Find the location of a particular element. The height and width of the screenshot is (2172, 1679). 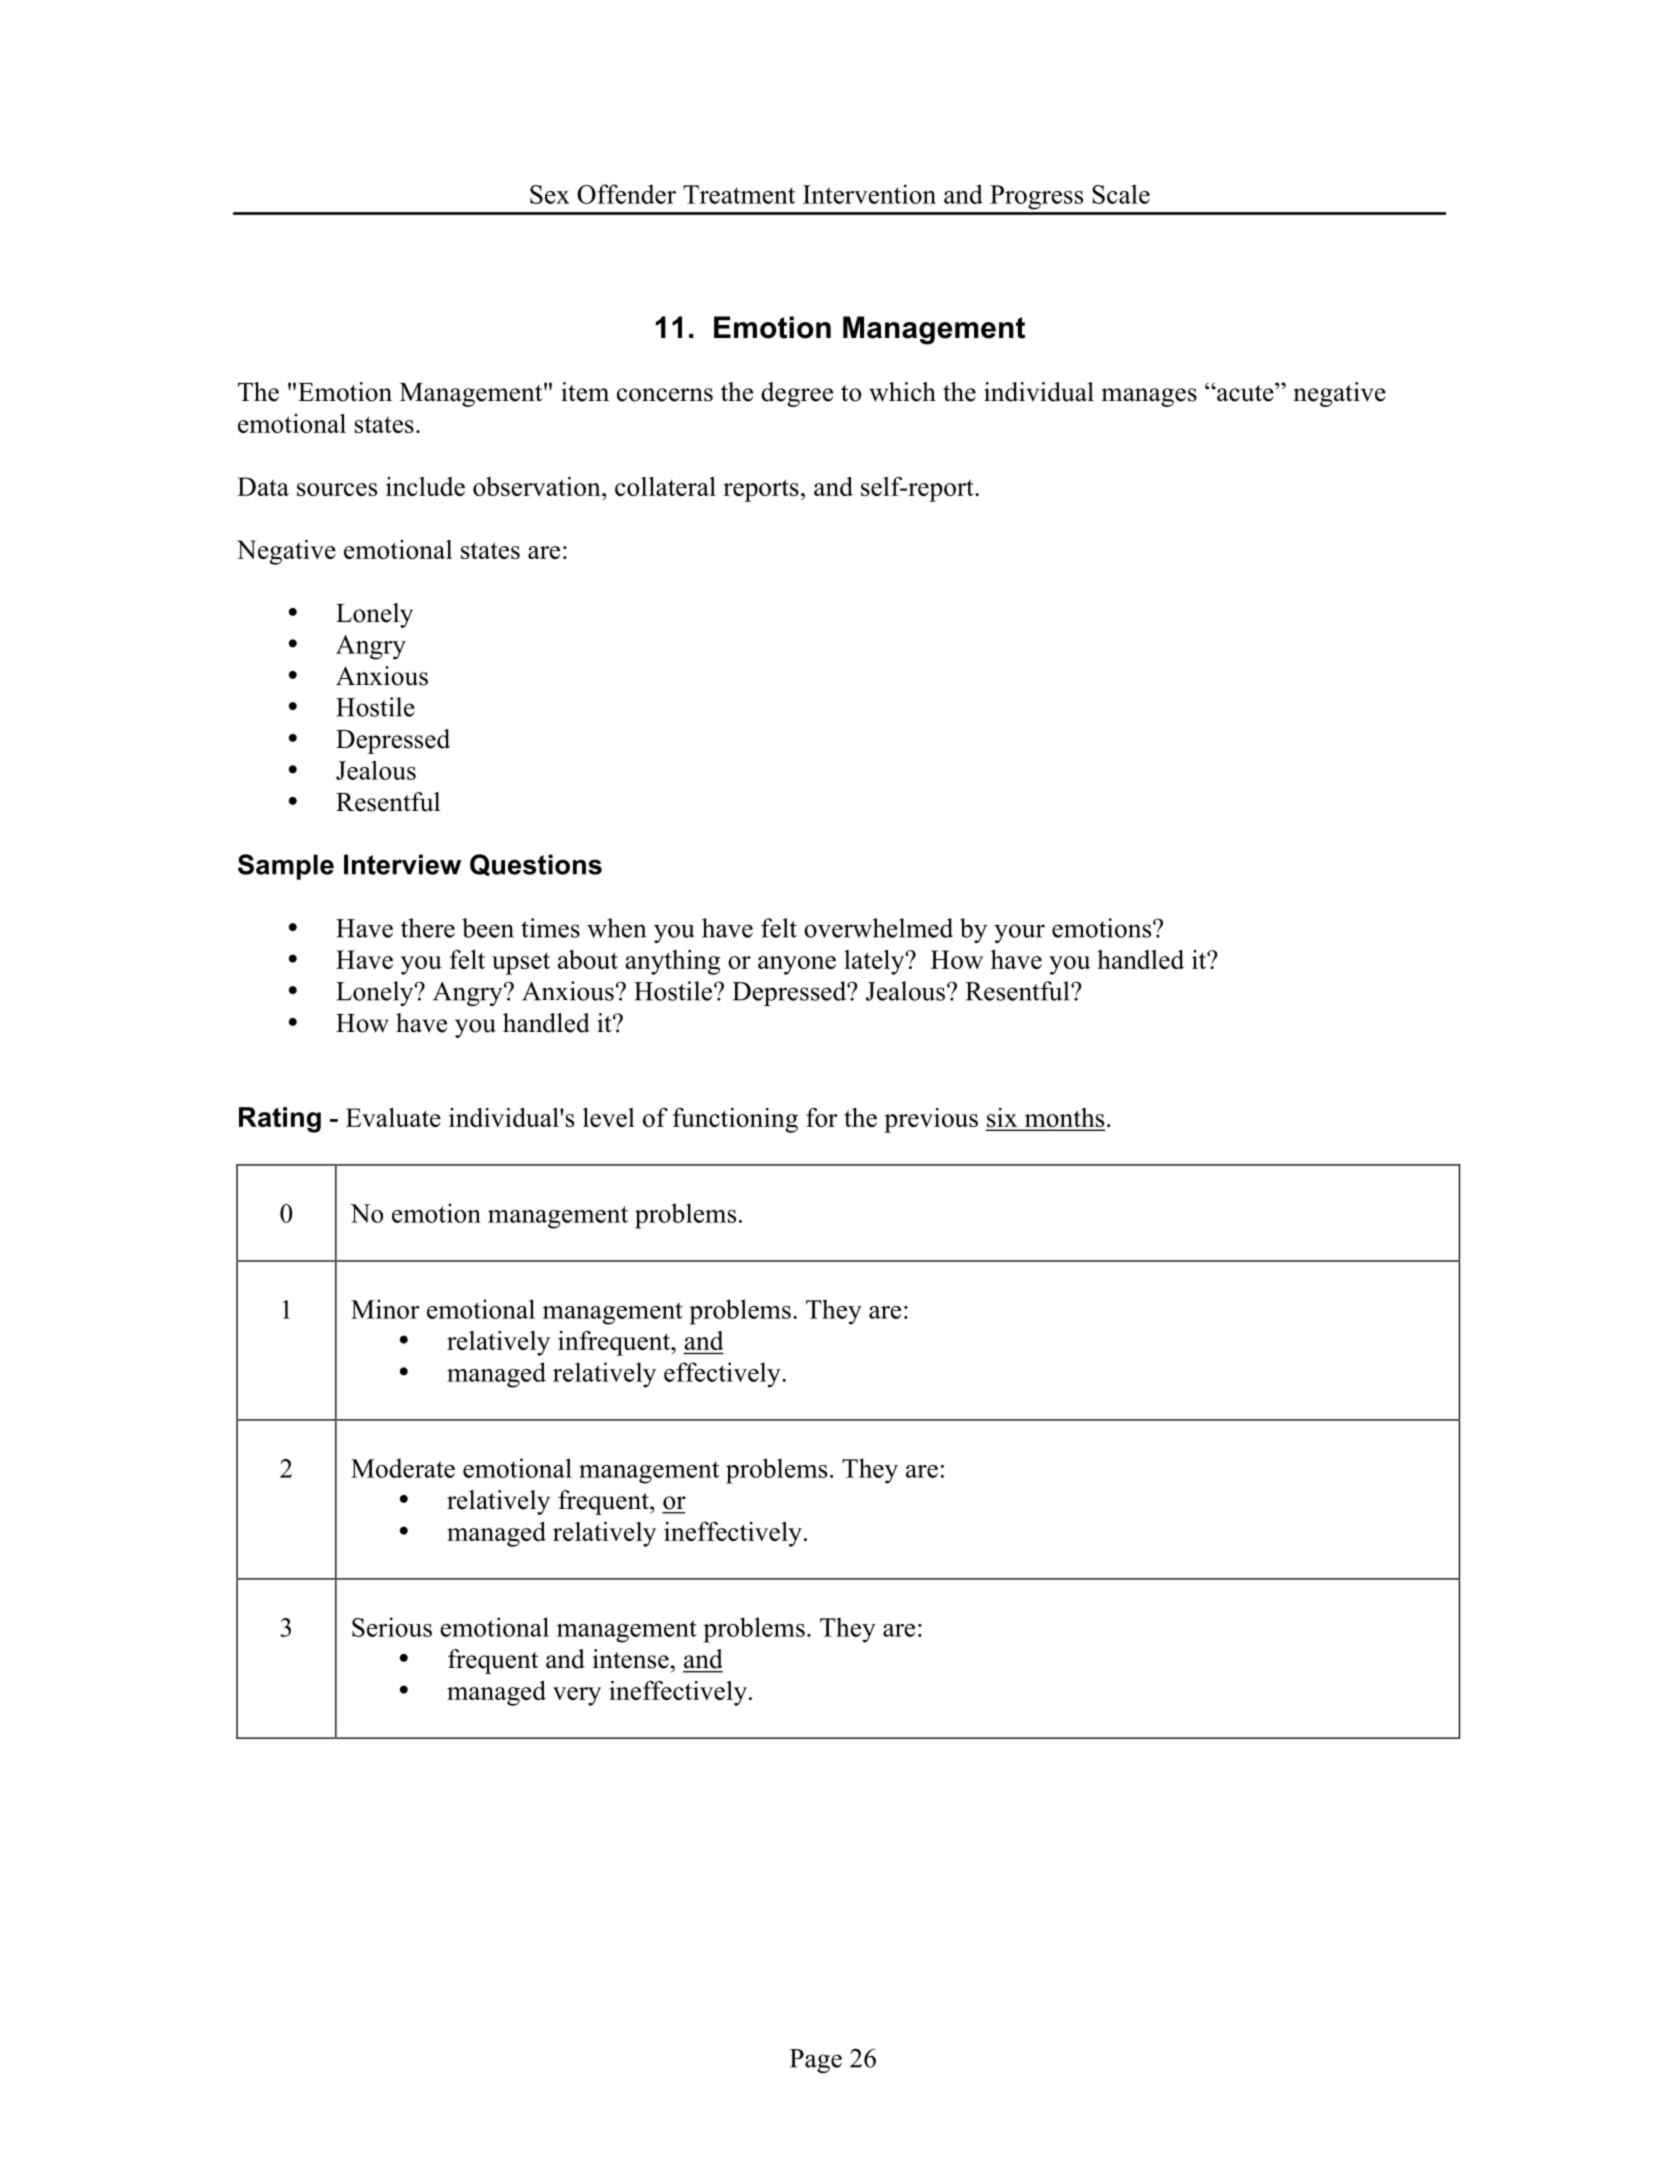

Treatment is located at coordinates (739, 194).
